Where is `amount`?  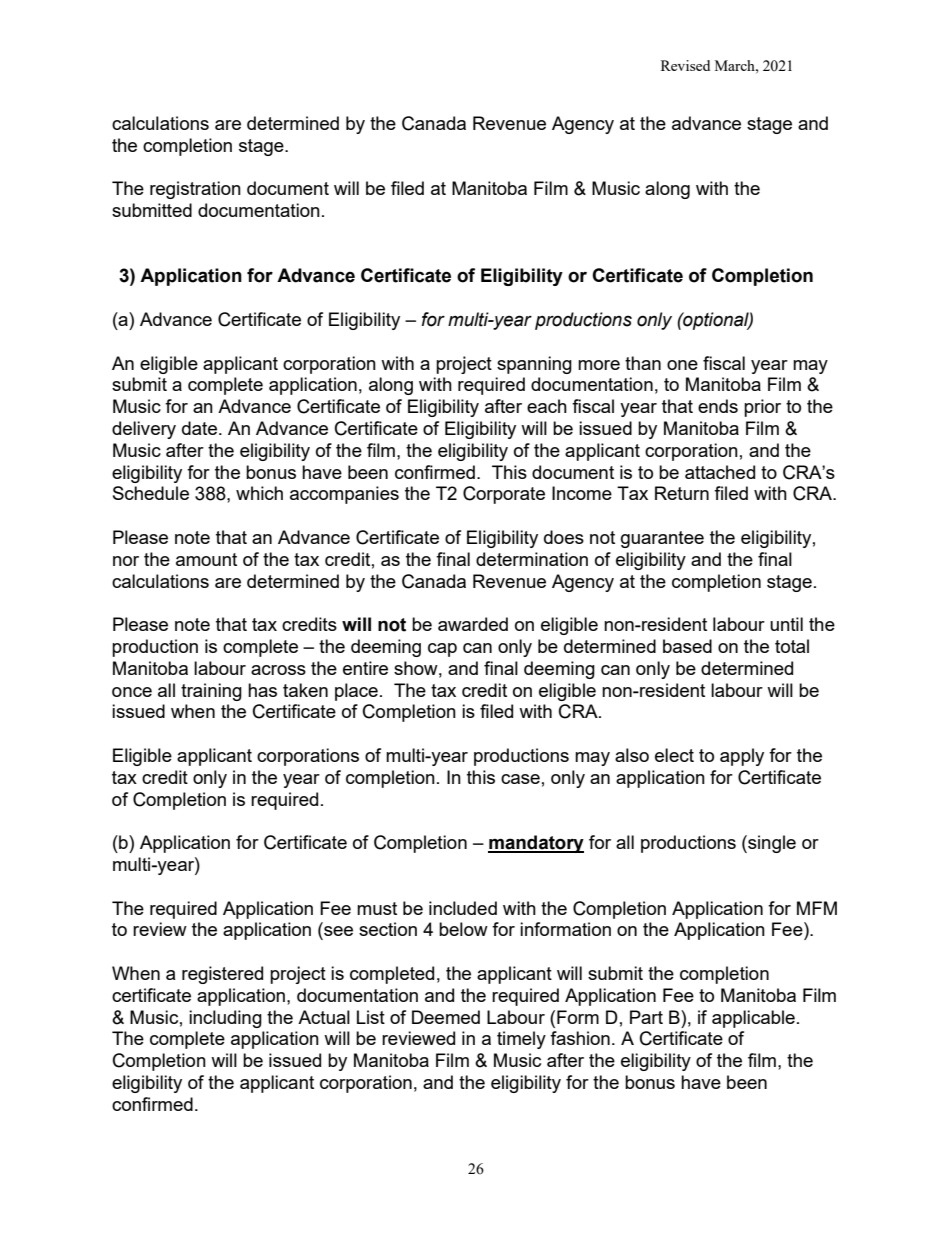
amount is located at coordinates (206, 559).
